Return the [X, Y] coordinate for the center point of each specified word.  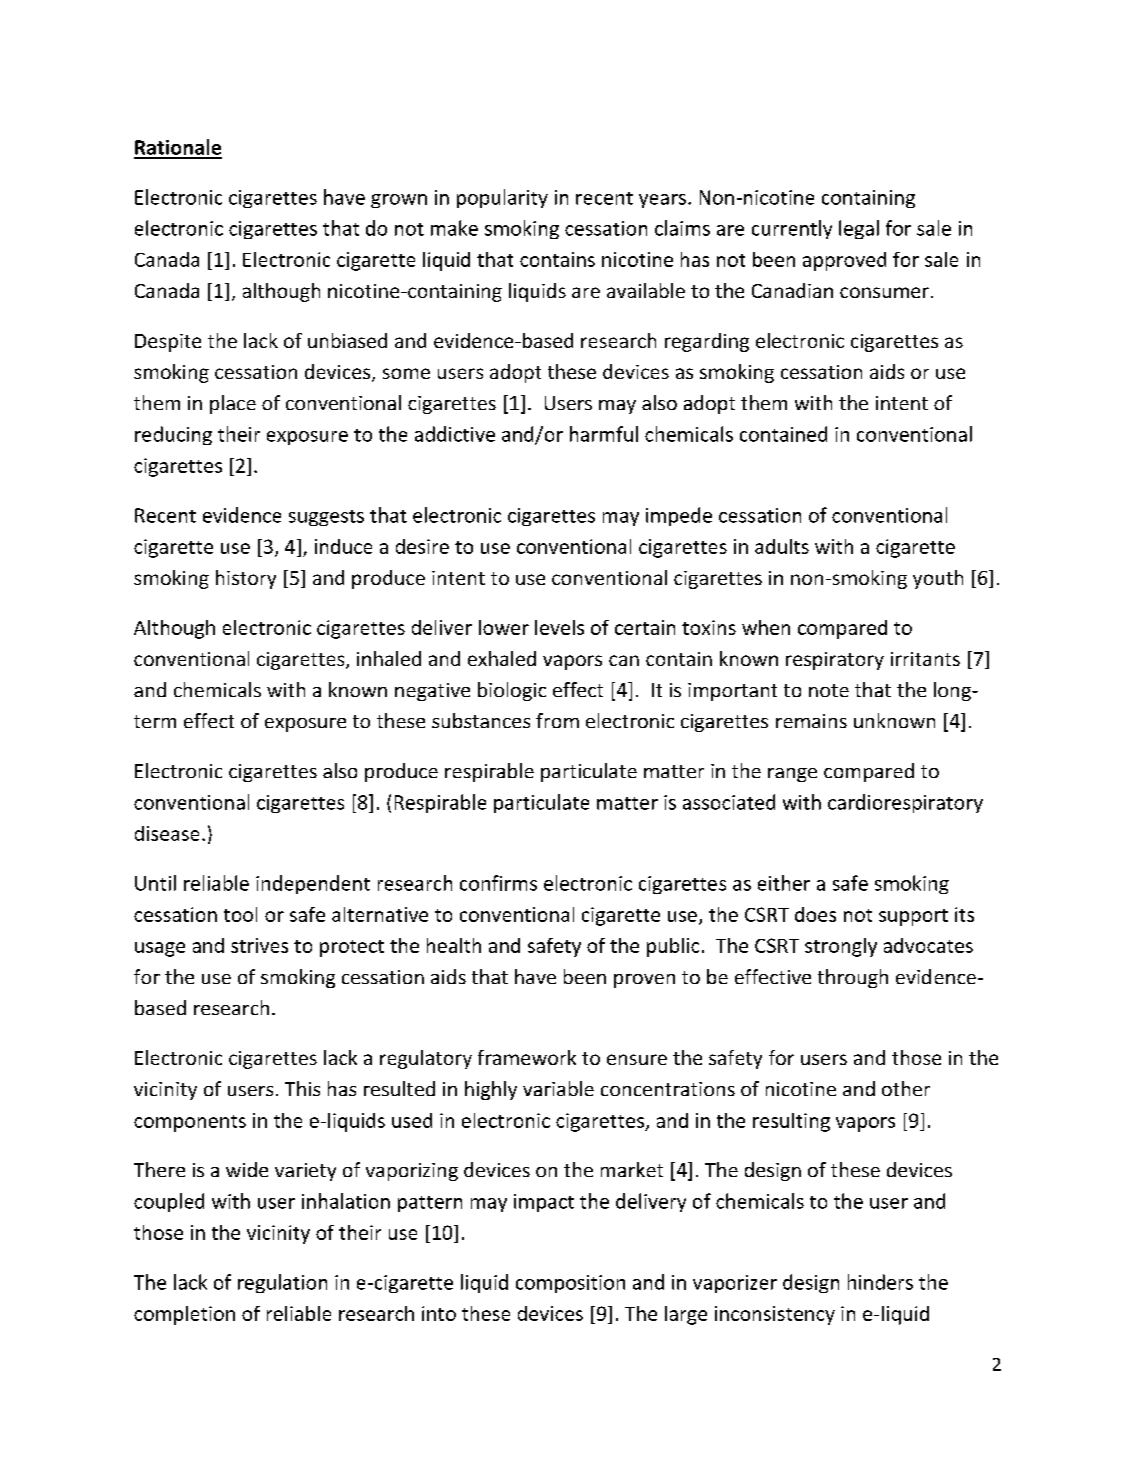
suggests [326, 518]
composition [570, 1284]
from [557, 720]
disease [167, 833]
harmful [604, 434]
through [853, 978]
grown [399, 201]
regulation [282, 1283]
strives [259, 945]
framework [527, 1057]
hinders [880, 1282]
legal [859, 229]
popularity [502, 198]
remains [811, 721]
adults [782, 546]
